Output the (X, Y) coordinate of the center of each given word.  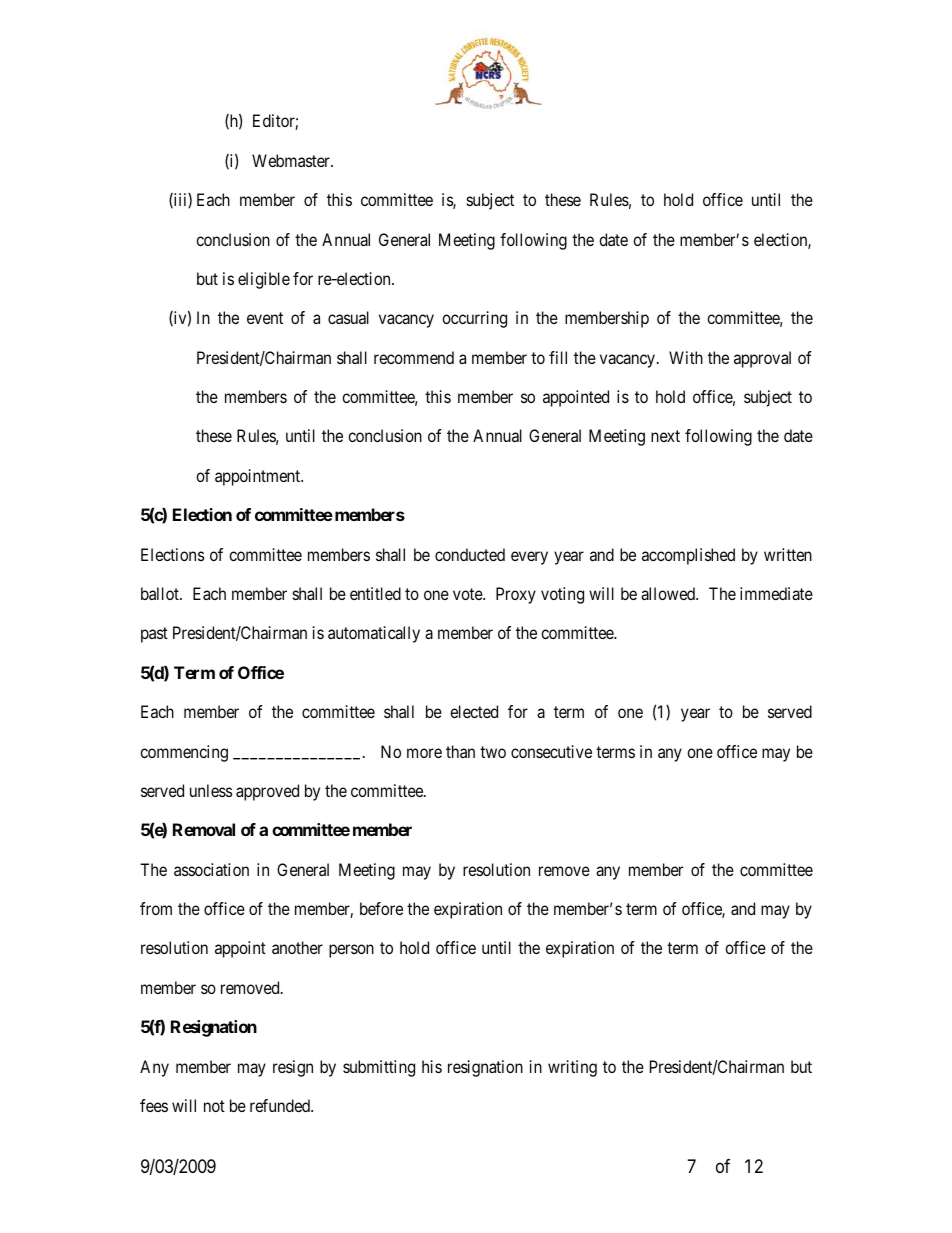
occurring (474, 319)
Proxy (516, 595)
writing (572, 1068)
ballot (161, 593)
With (686, 357)
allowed (669, 593)
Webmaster (292, 160)
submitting (379, 1068)
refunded (281, 1105)
